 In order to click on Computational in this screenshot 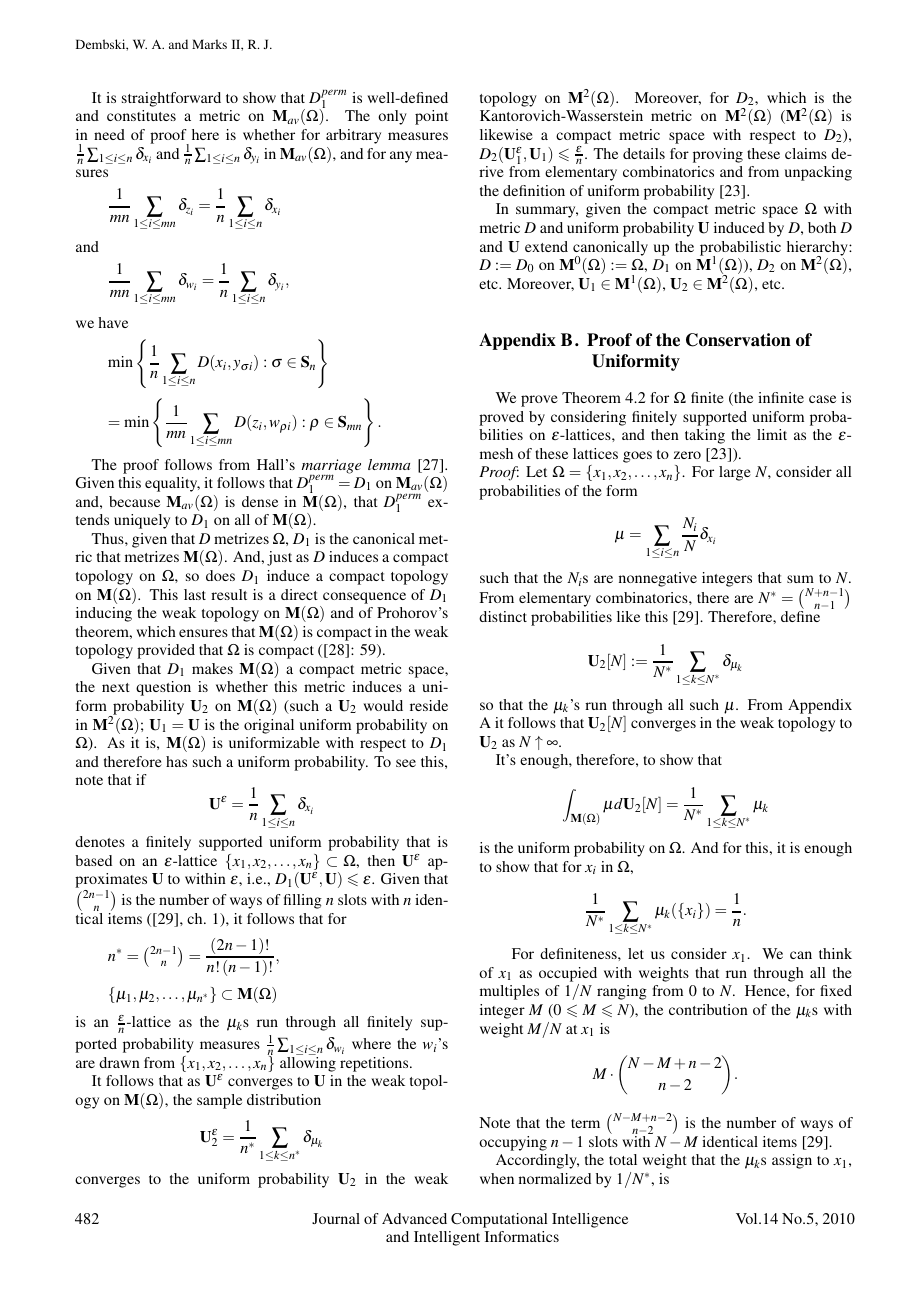, I will do `click(499, 1220)`.
